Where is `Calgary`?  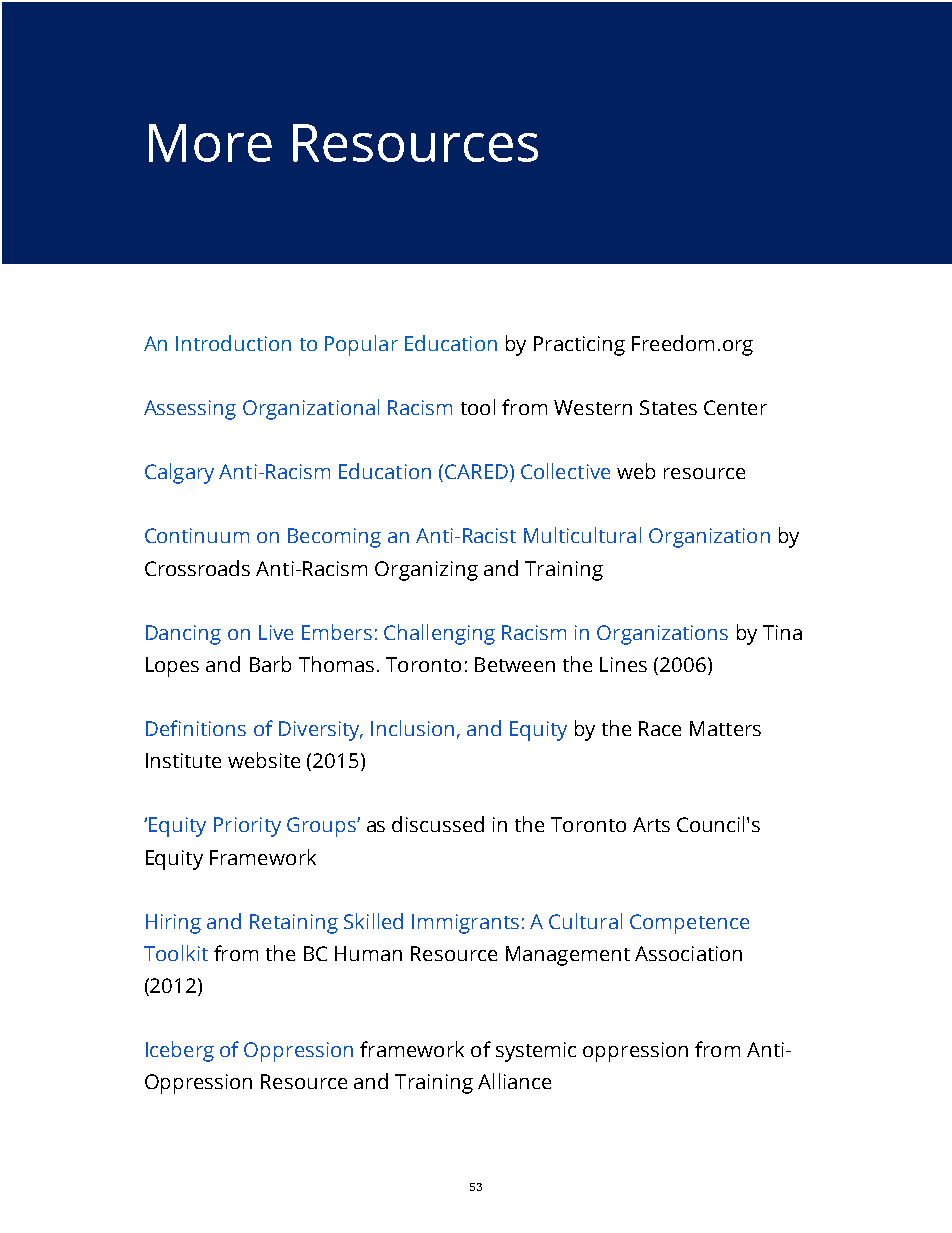
Calgary is located at coordinates (179, 473).
